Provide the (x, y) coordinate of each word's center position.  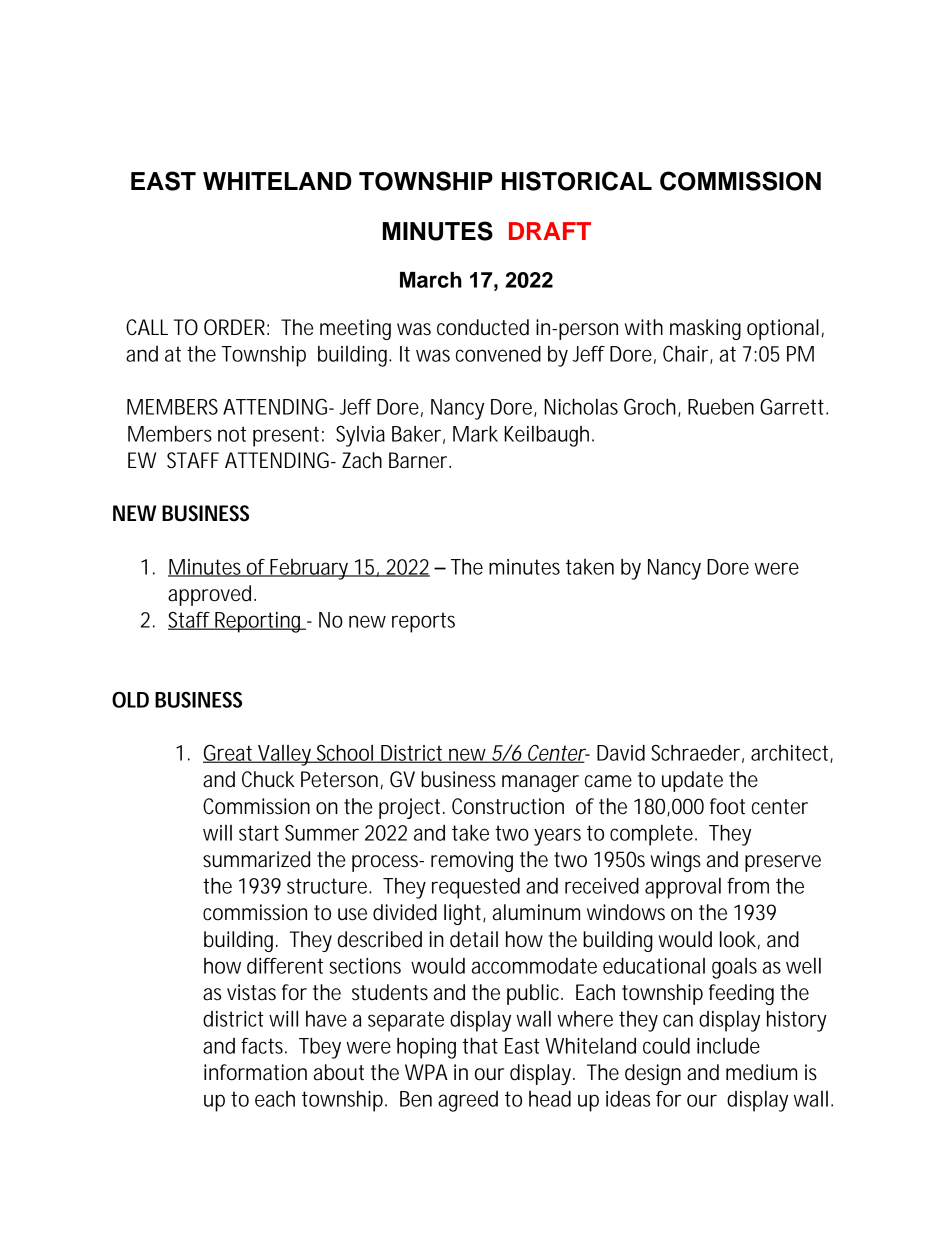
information (255, 1072)
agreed (468, 1101)
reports (423, 622)
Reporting (259, 622)
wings (676, 861)
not (232, 434)
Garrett (794, 406)
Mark (475, 434)
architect (792, 754)
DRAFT (550, 231)
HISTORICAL (577, 181)
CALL (147, 327)
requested (476, 888)
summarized (256, 859)
